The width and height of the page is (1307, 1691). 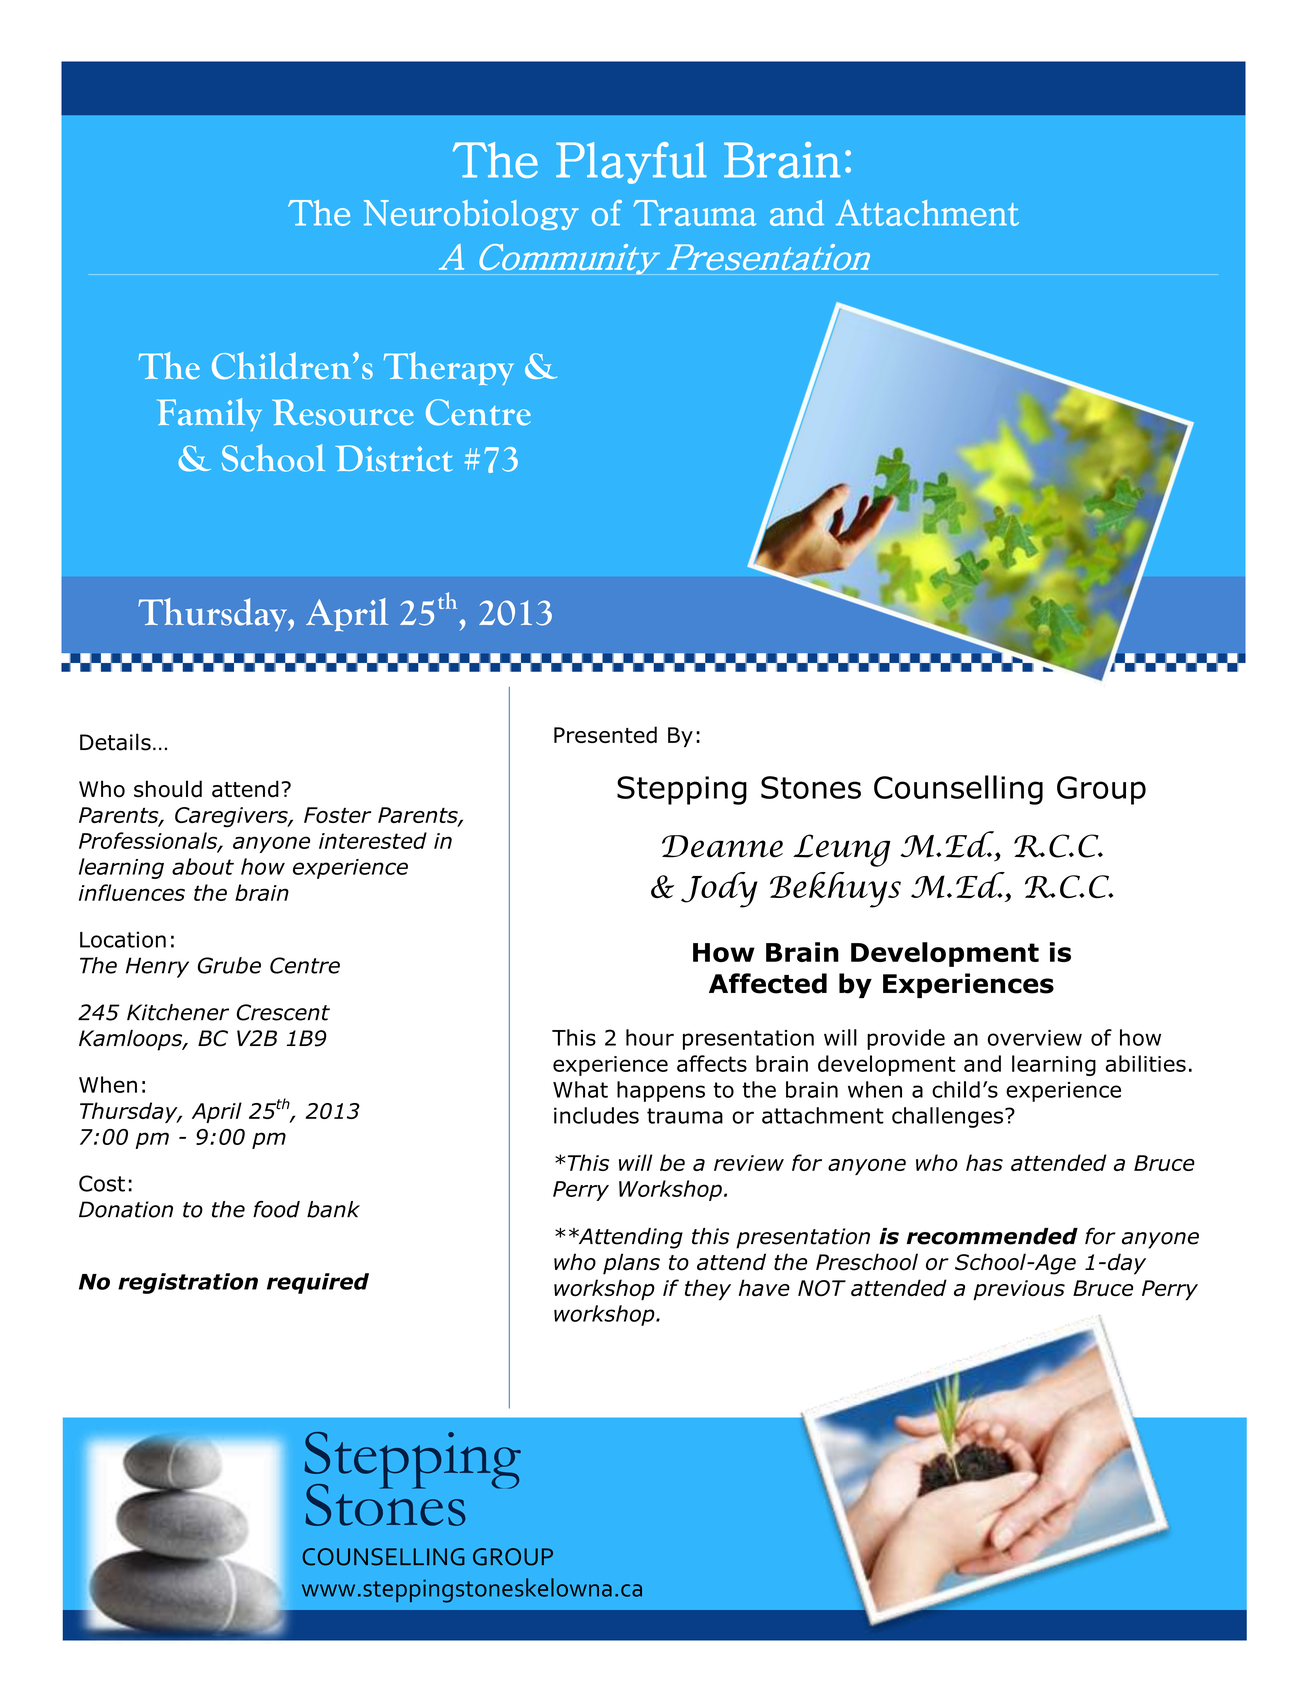 What do you see at coordinates (449, 368) in the page?
I see `Therapy` at bounding box center [449, 368].
